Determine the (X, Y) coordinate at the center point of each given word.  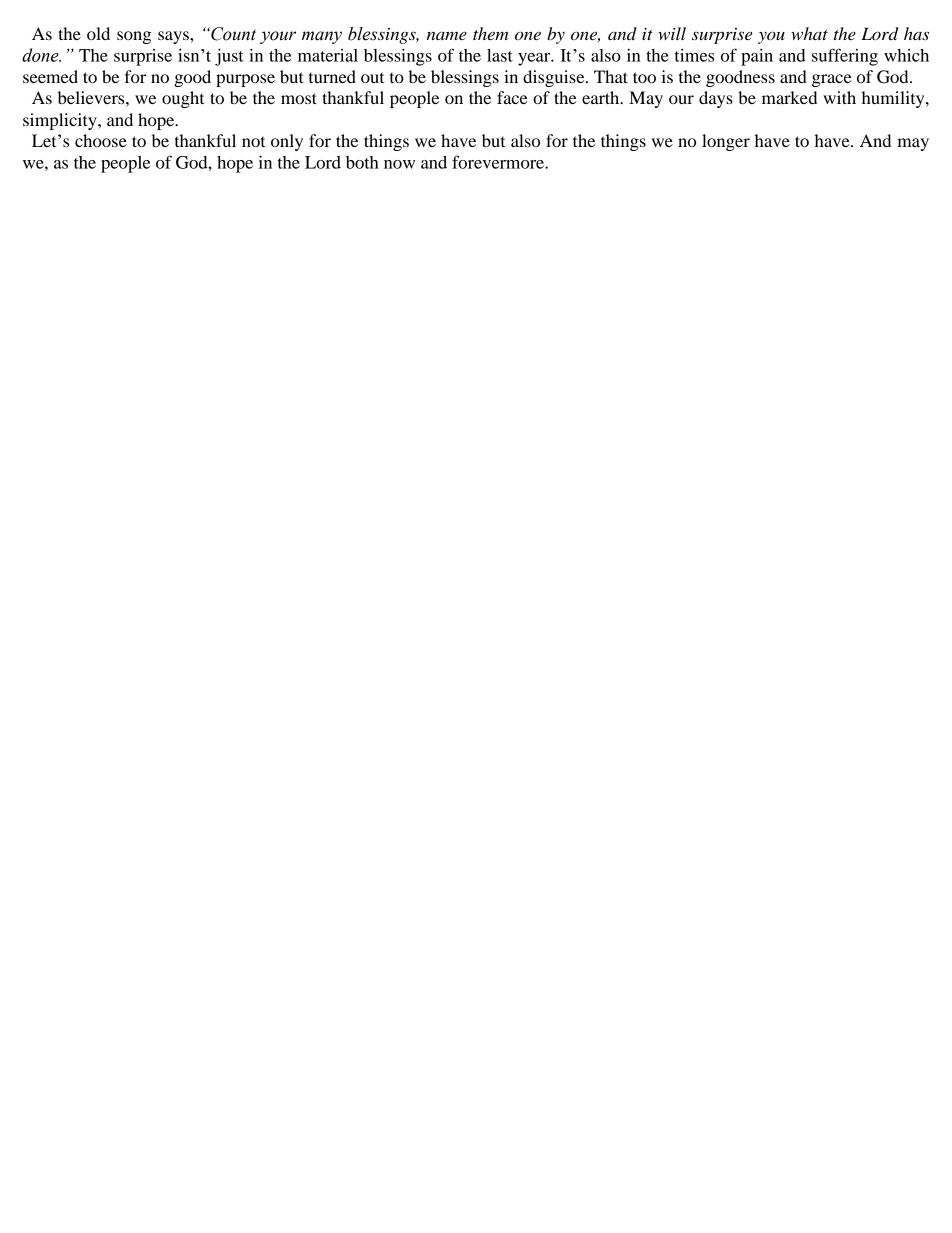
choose (101, 140)
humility (894, 99)
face (512, 97)
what (809, 33)
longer (726, 142)
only (287, 142)
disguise (555, 78)
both (362, 162)
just (229, 57)
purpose (245, 80)
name (447, 35)
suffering (845, 57)
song (134, 37)
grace (832, 80)
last (500, 55)
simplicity (61, 121)
